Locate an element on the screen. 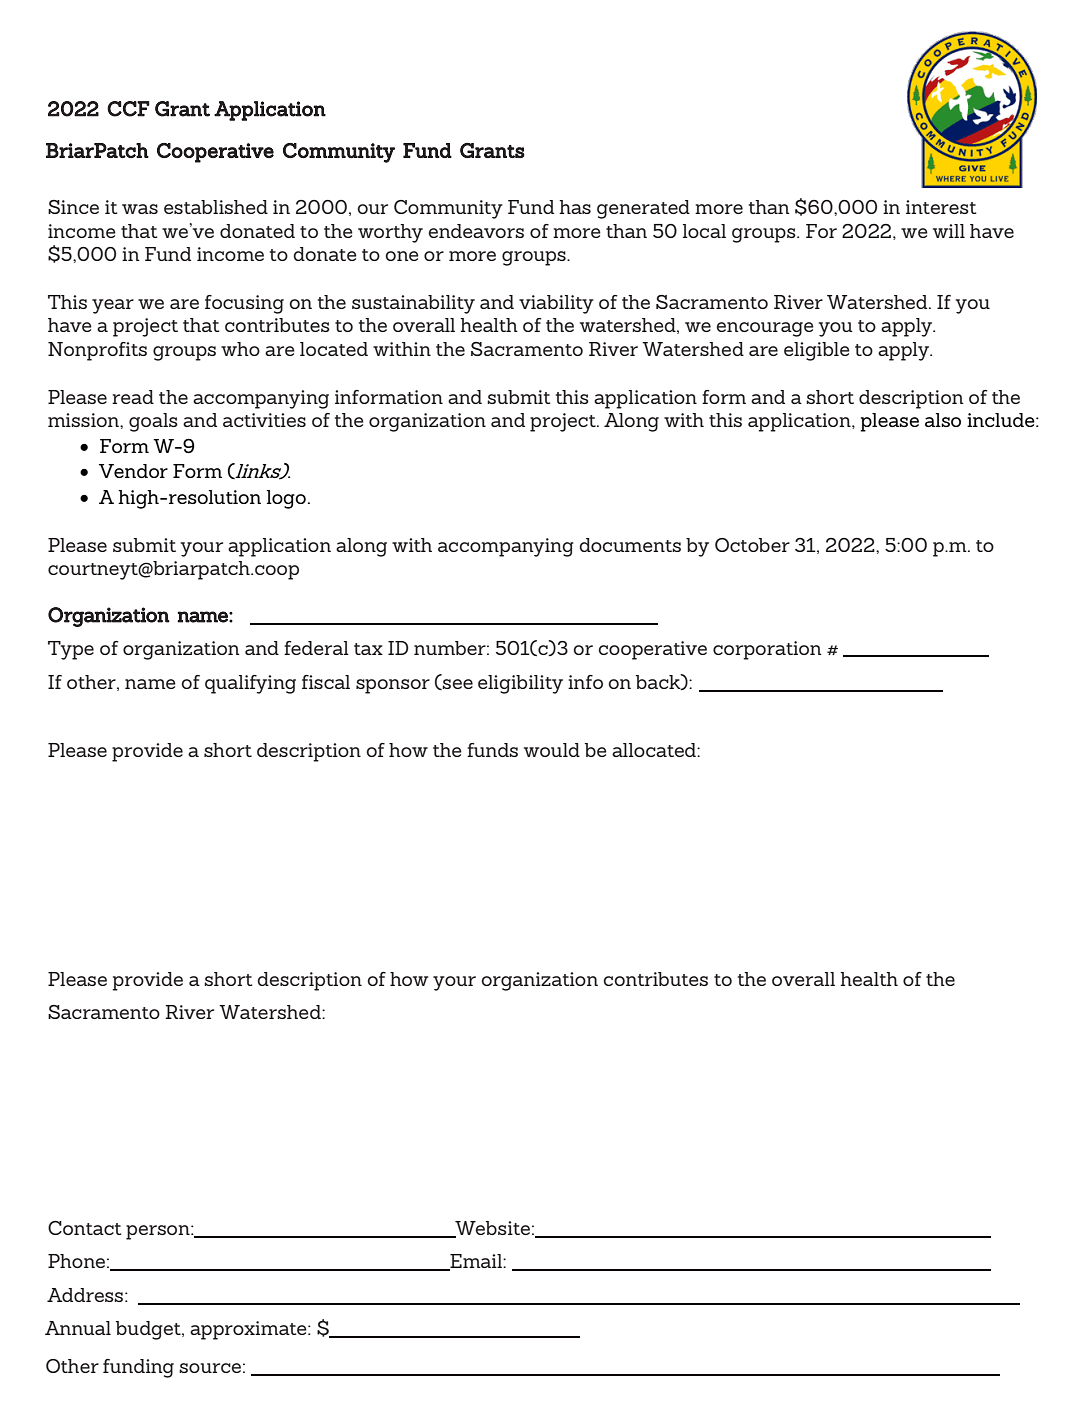 This screenshot has height=1407, width=1087. CCF is located at coordinates (128, 109).
